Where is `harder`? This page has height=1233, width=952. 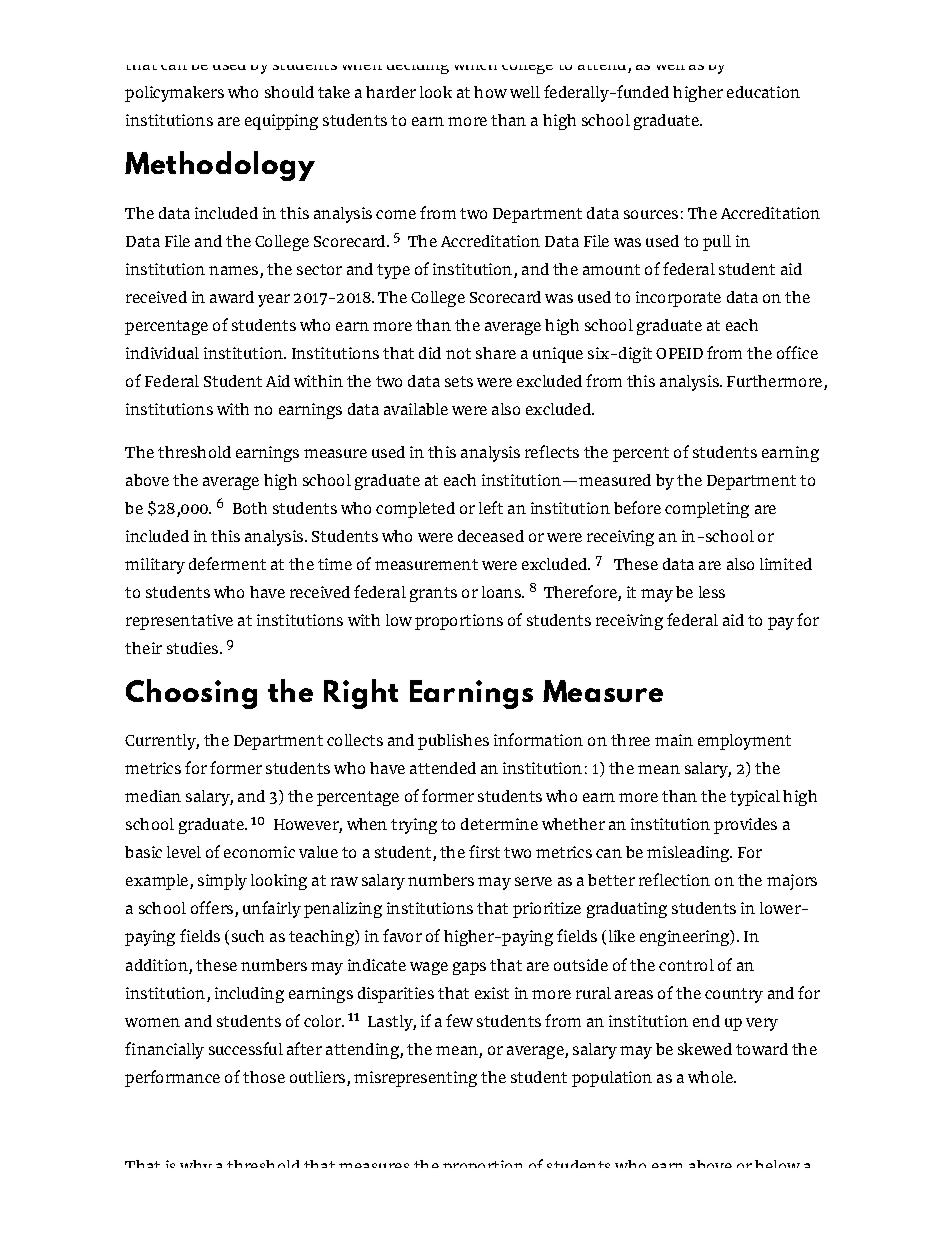
harder is located at coordinates (391, 92).
